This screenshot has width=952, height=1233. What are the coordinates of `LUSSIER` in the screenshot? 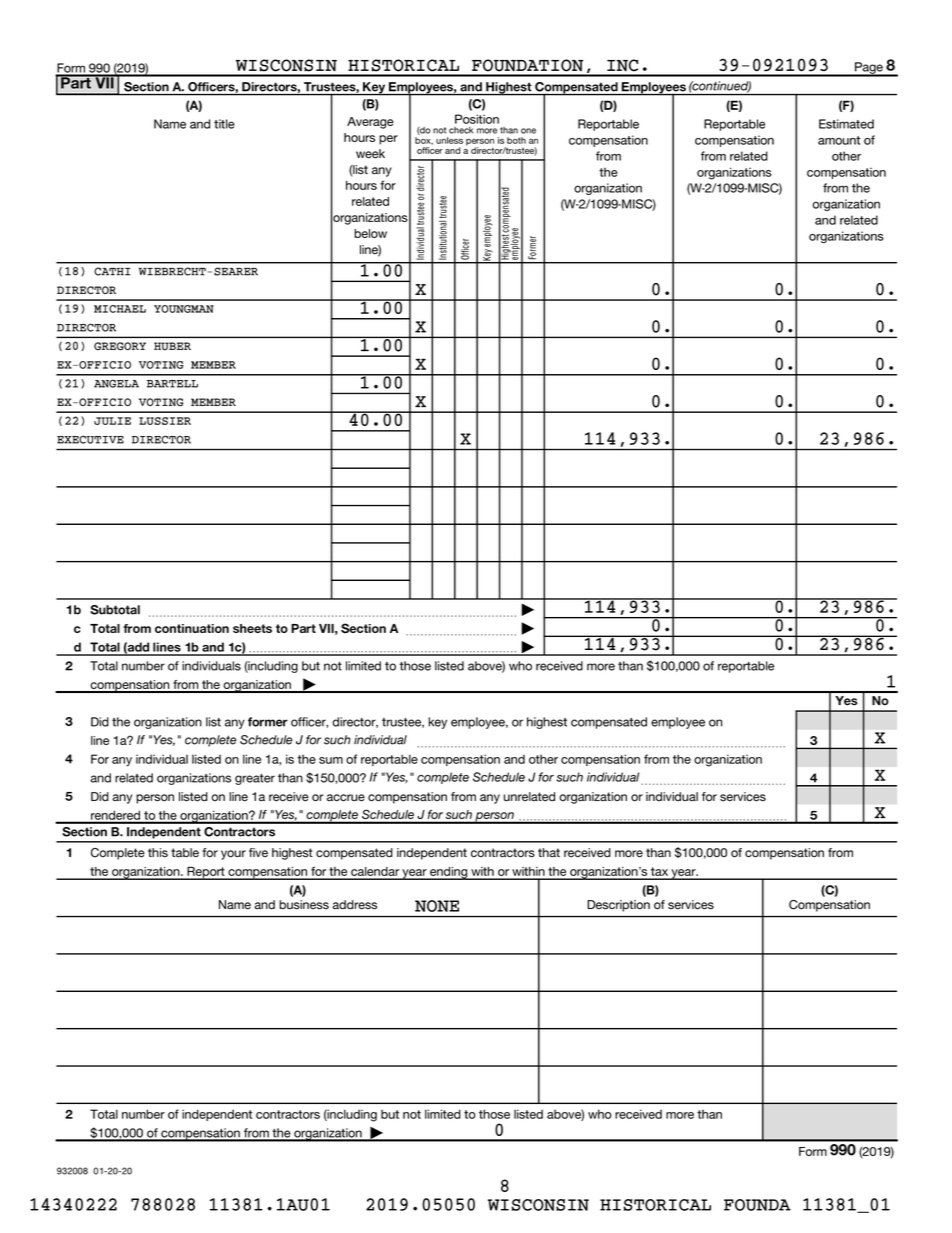 It's located at (165, 421).
